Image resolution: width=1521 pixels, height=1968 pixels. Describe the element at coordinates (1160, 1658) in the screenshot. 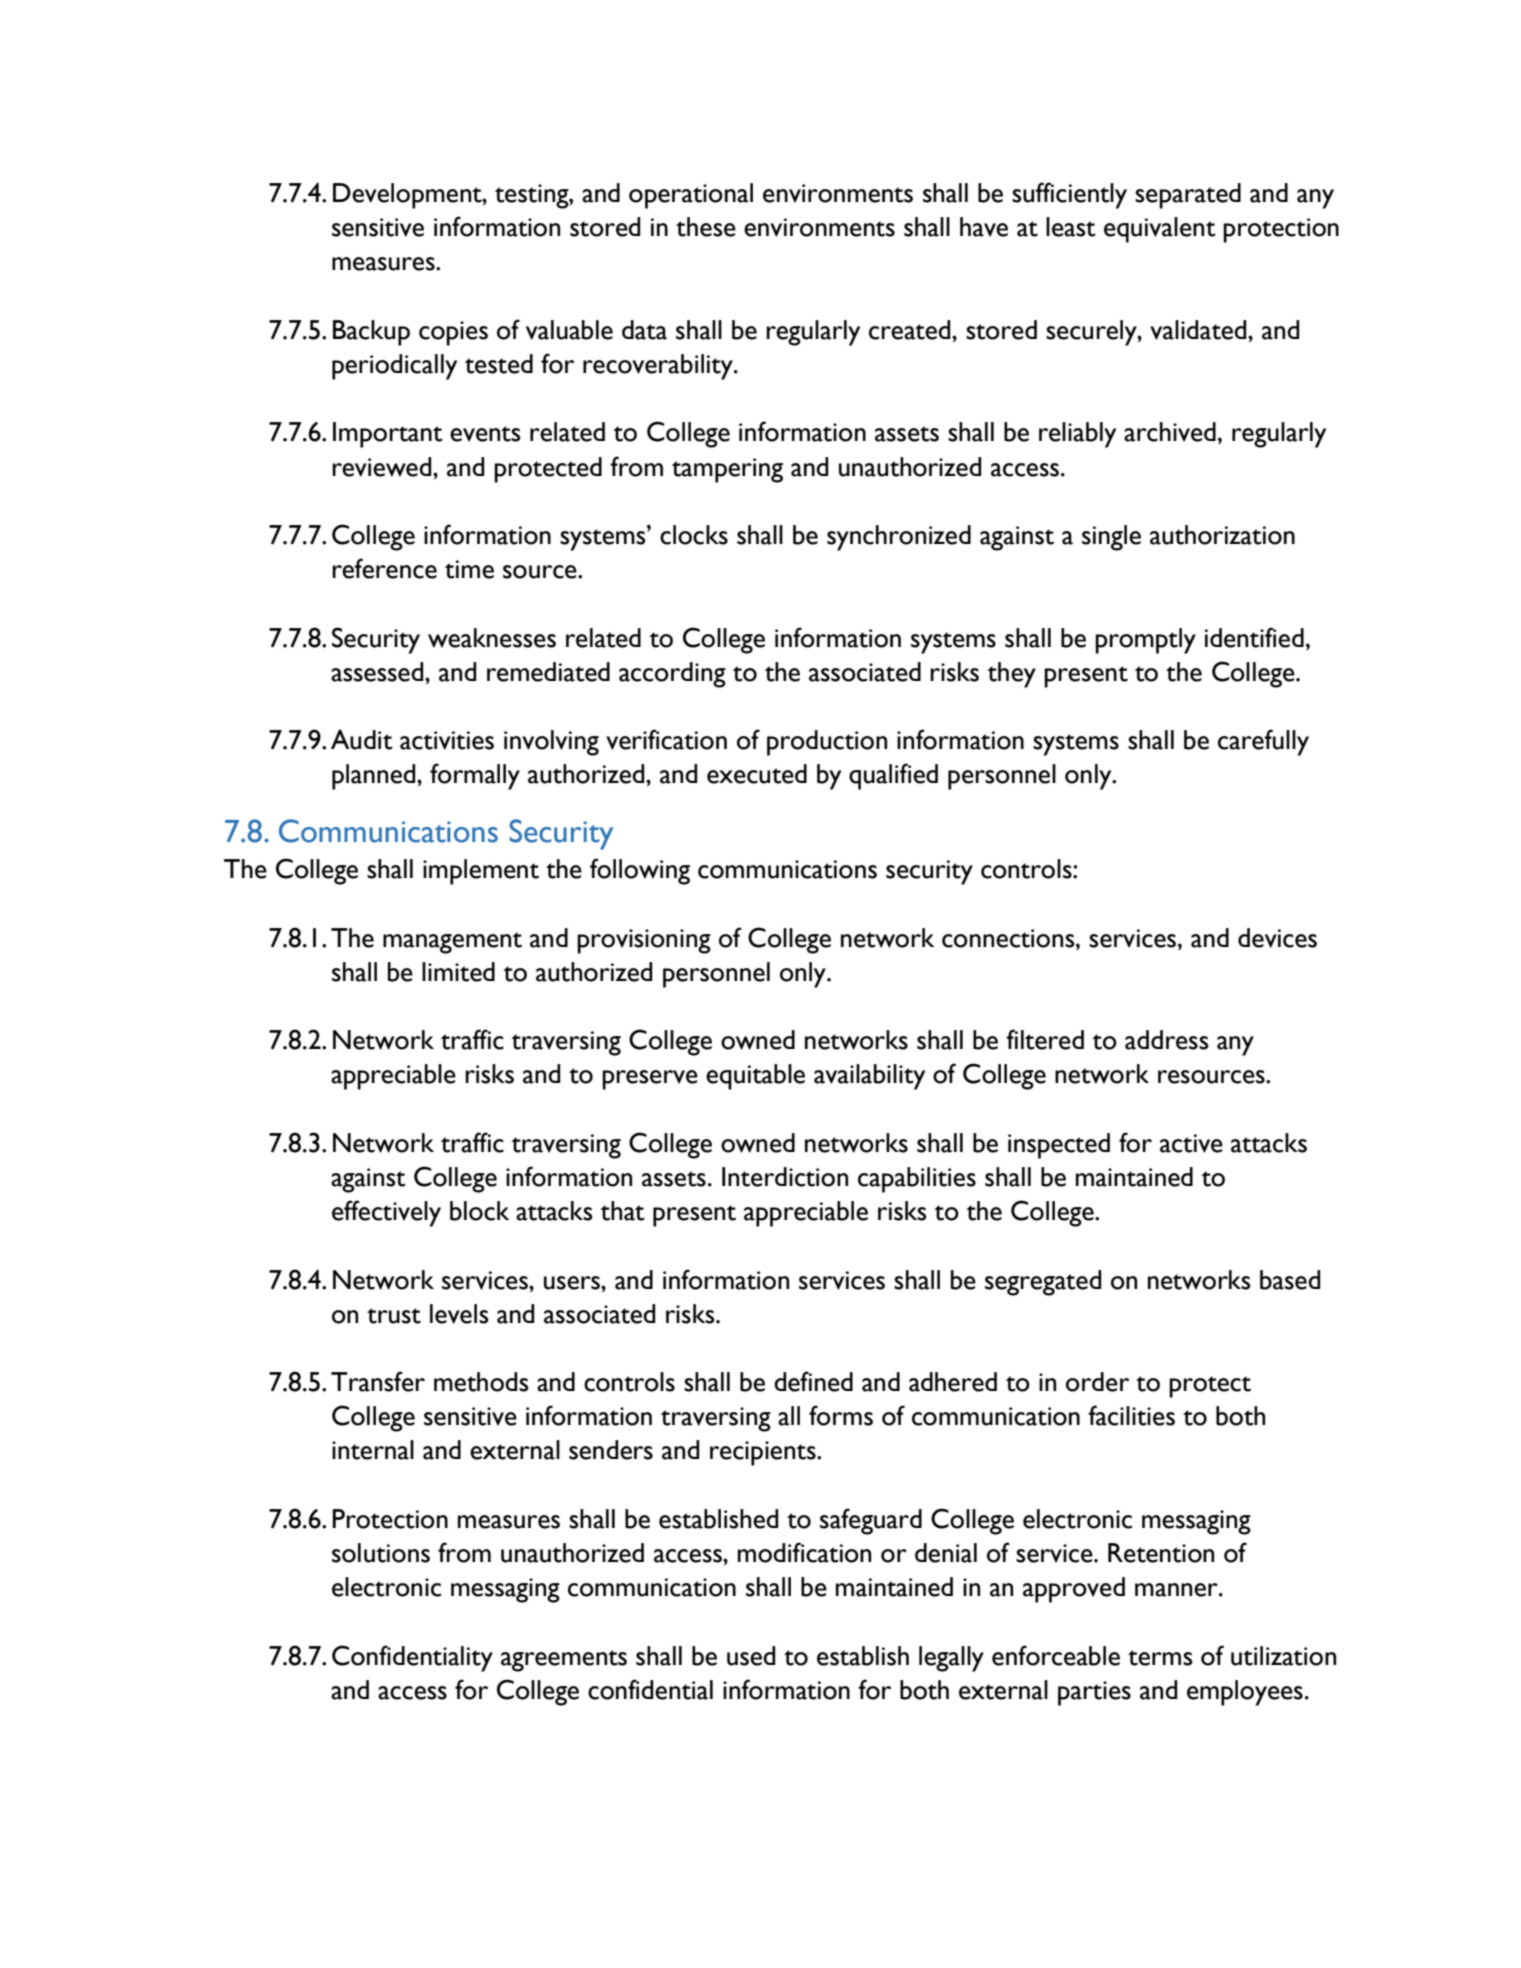

I see `terms` at that location.
